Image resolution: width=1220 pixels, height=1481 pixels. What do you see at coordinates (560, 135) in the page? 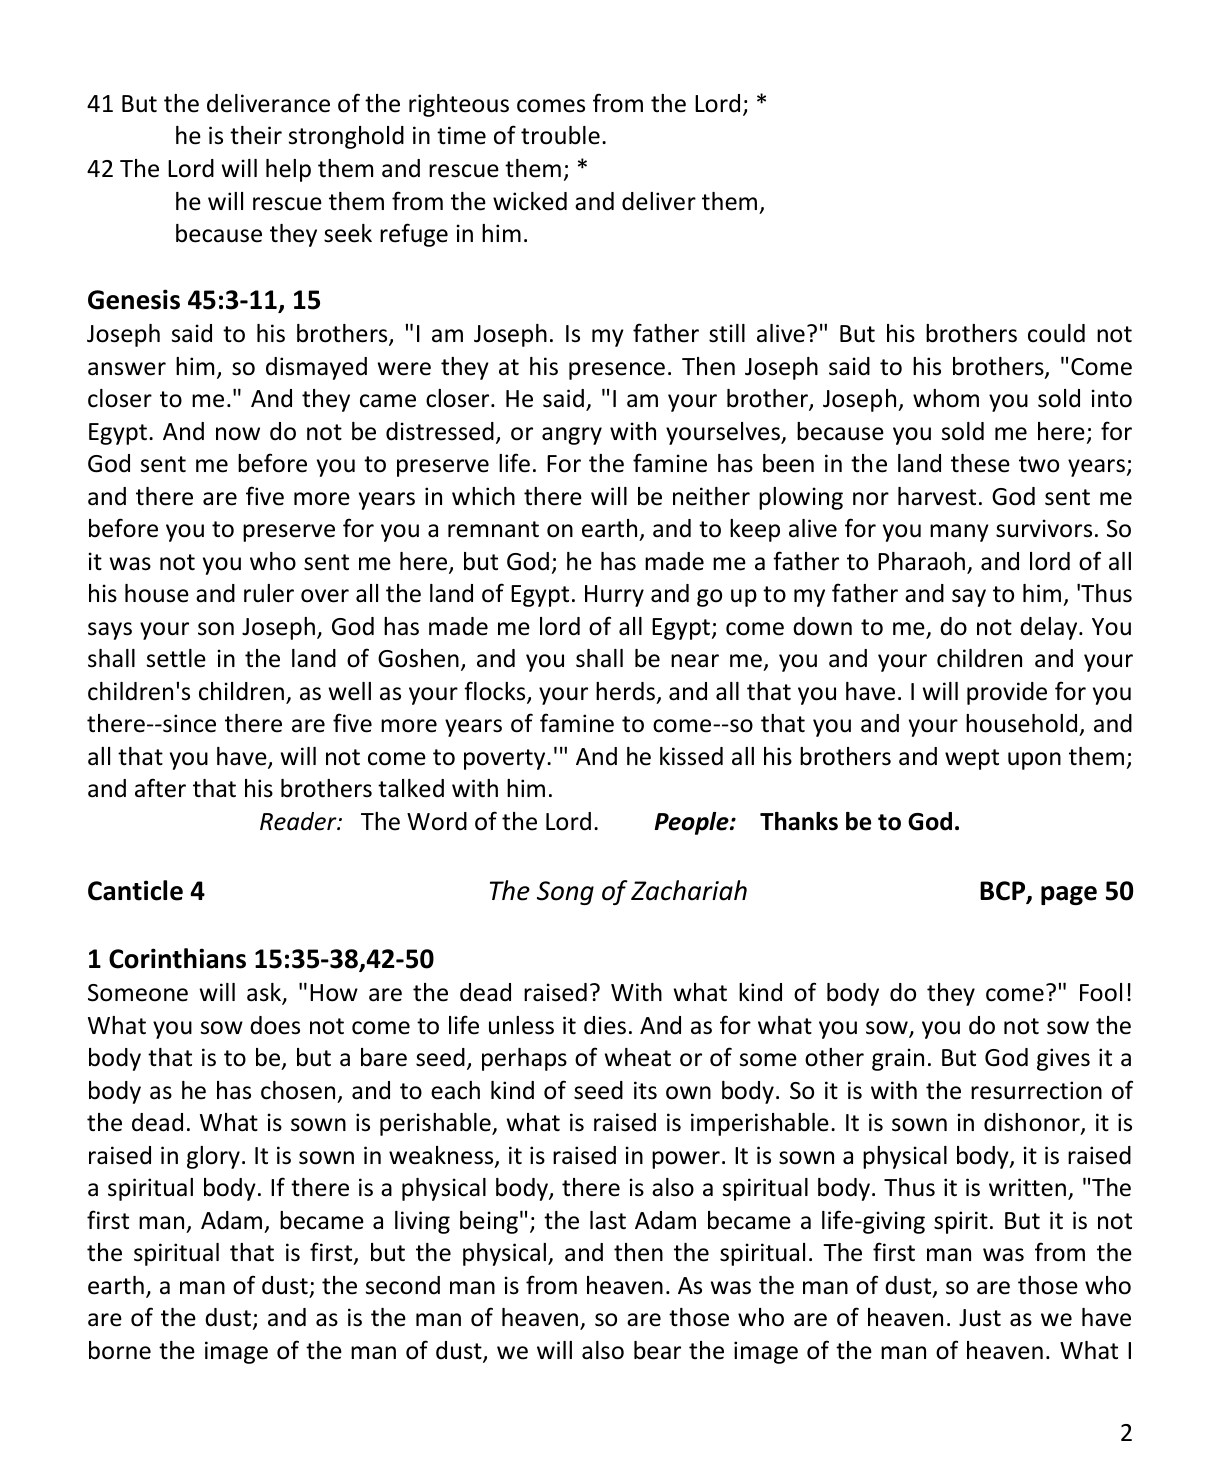
I see `trouble` at bounding box center [560, 135].
